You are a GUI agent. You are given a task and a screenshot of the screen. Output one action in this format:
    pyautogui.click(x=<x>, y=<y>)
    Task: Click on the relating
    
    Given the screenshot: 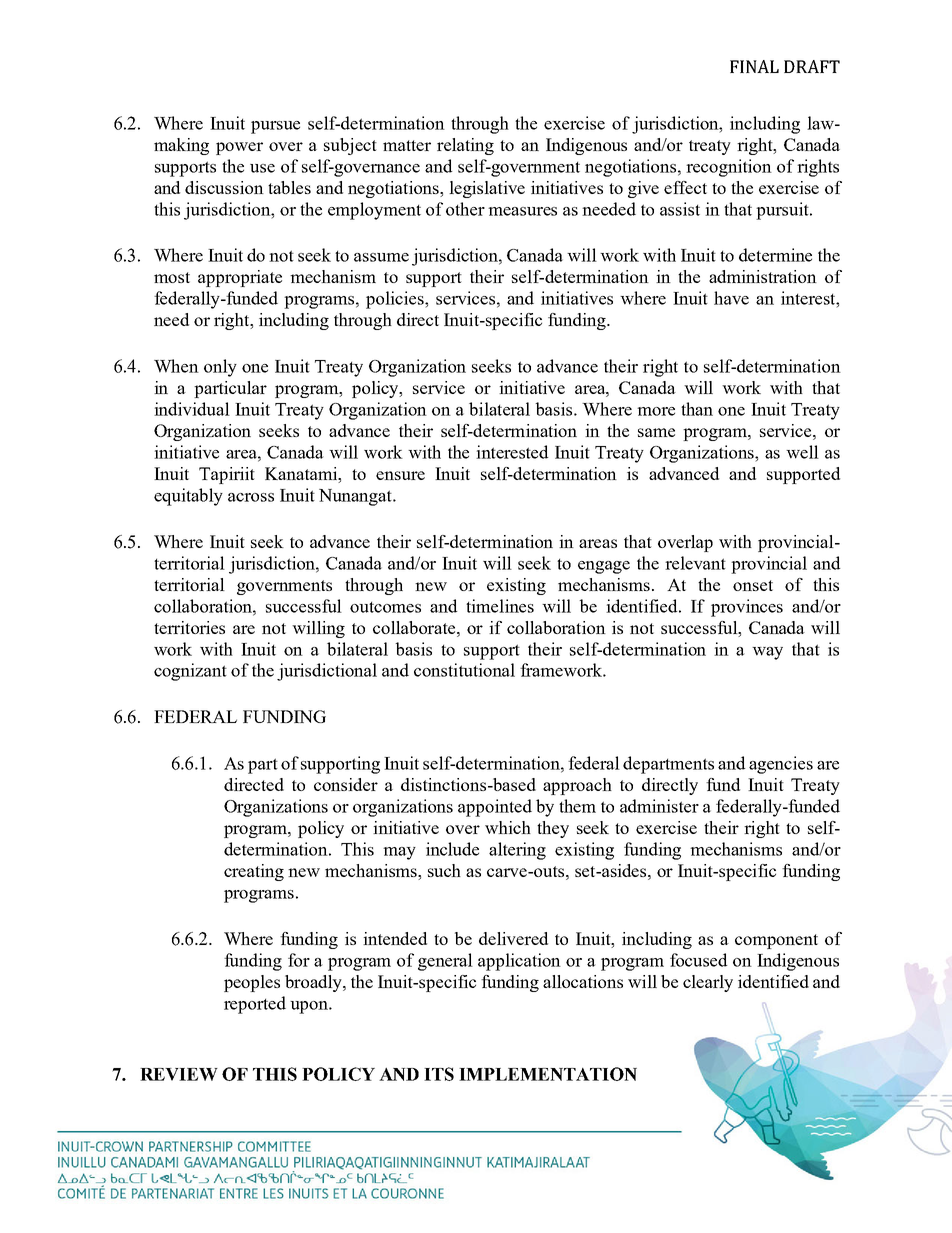 What is the action you would take?
    pyautogui.click(x=465, y=146)
